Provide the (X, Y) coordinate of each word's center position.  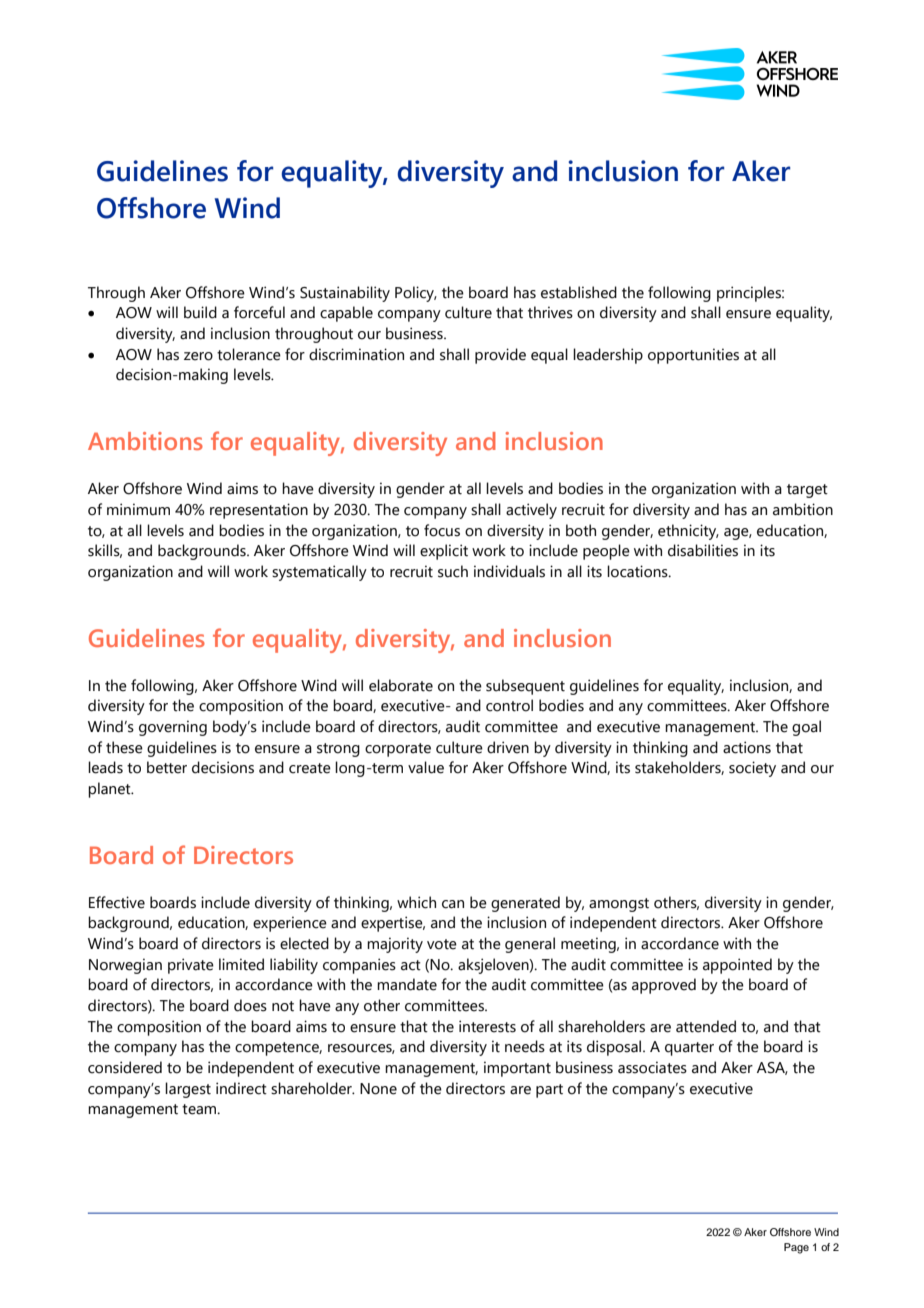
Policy (416, 294)
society (752, 769)
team (200, 1109)
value (426, 767)
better (167, 767)
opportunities (693, 356)
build (200, 312)
